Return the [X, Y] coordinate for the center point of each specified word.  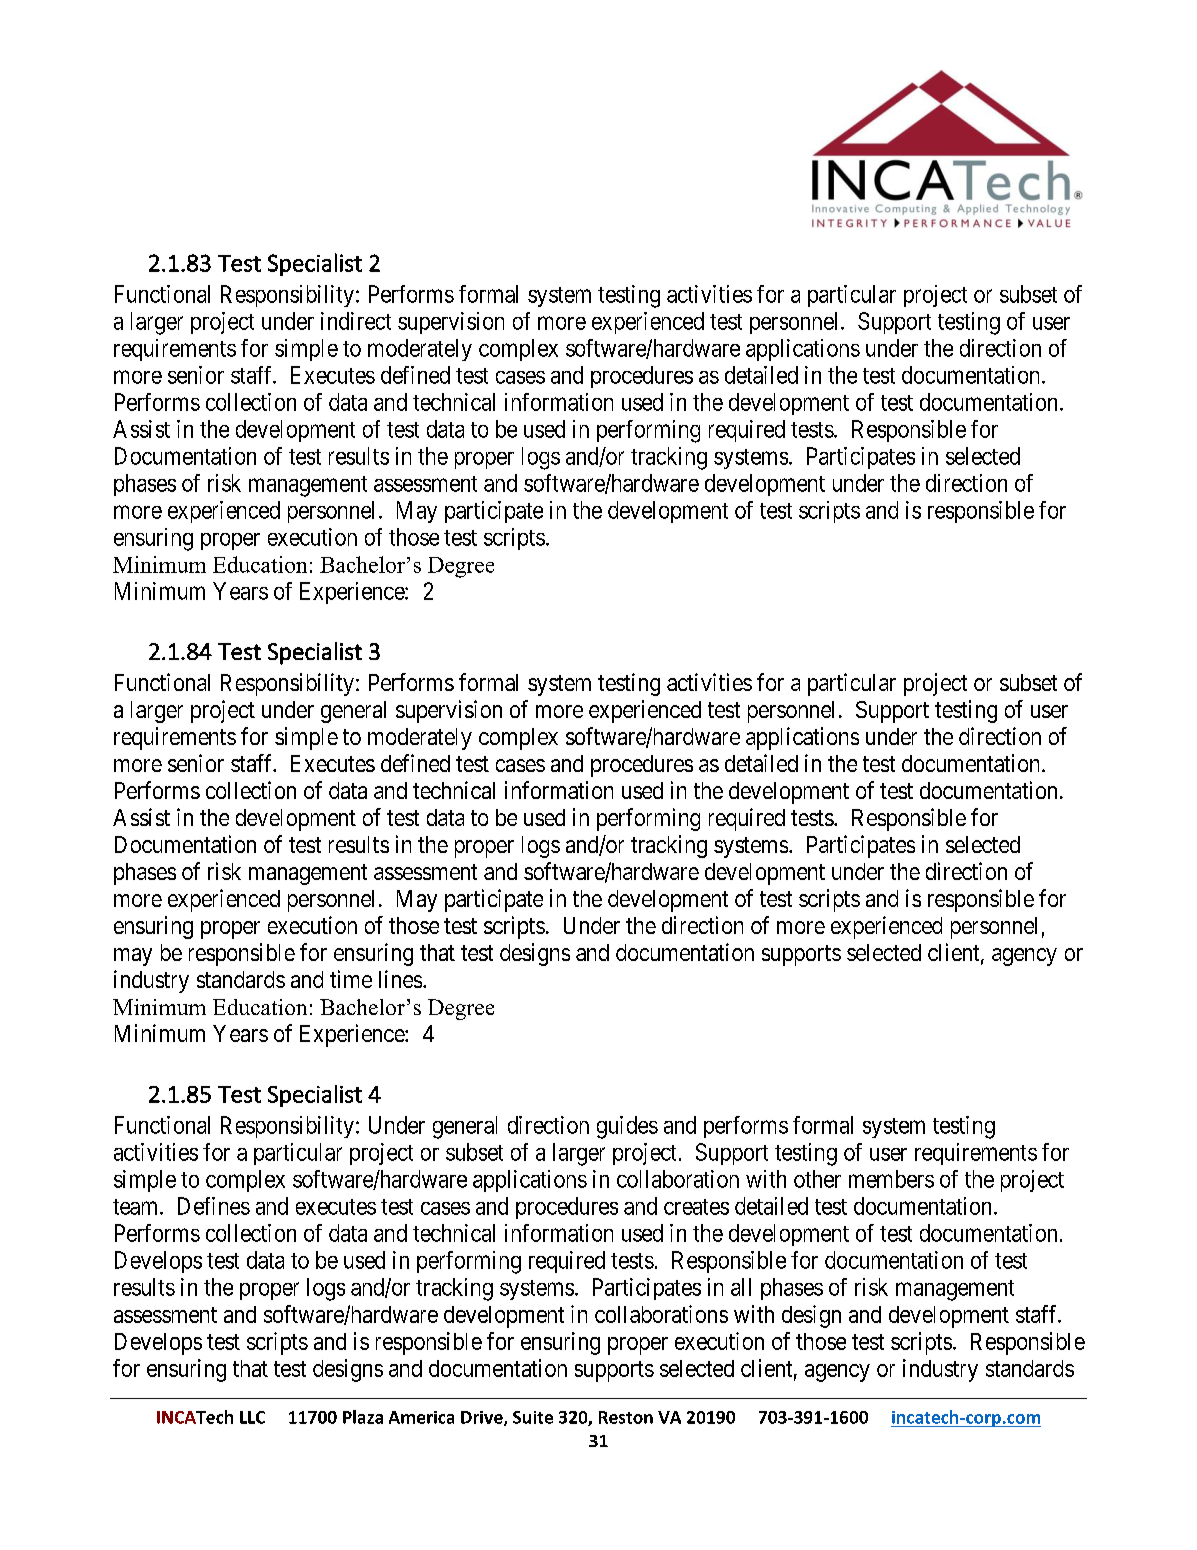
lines [400, 979]
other [817, 1179]
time [351, 979]
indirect [356, 321]
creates [696, 1207]
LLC [252, 1417]
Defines [214, 1206]
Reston [626, 1417]
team [137, 1207]
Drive [483, 1418]
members [891, 1179]
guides [627, 1127]
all [741, 1287]
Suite [533, 1417]
